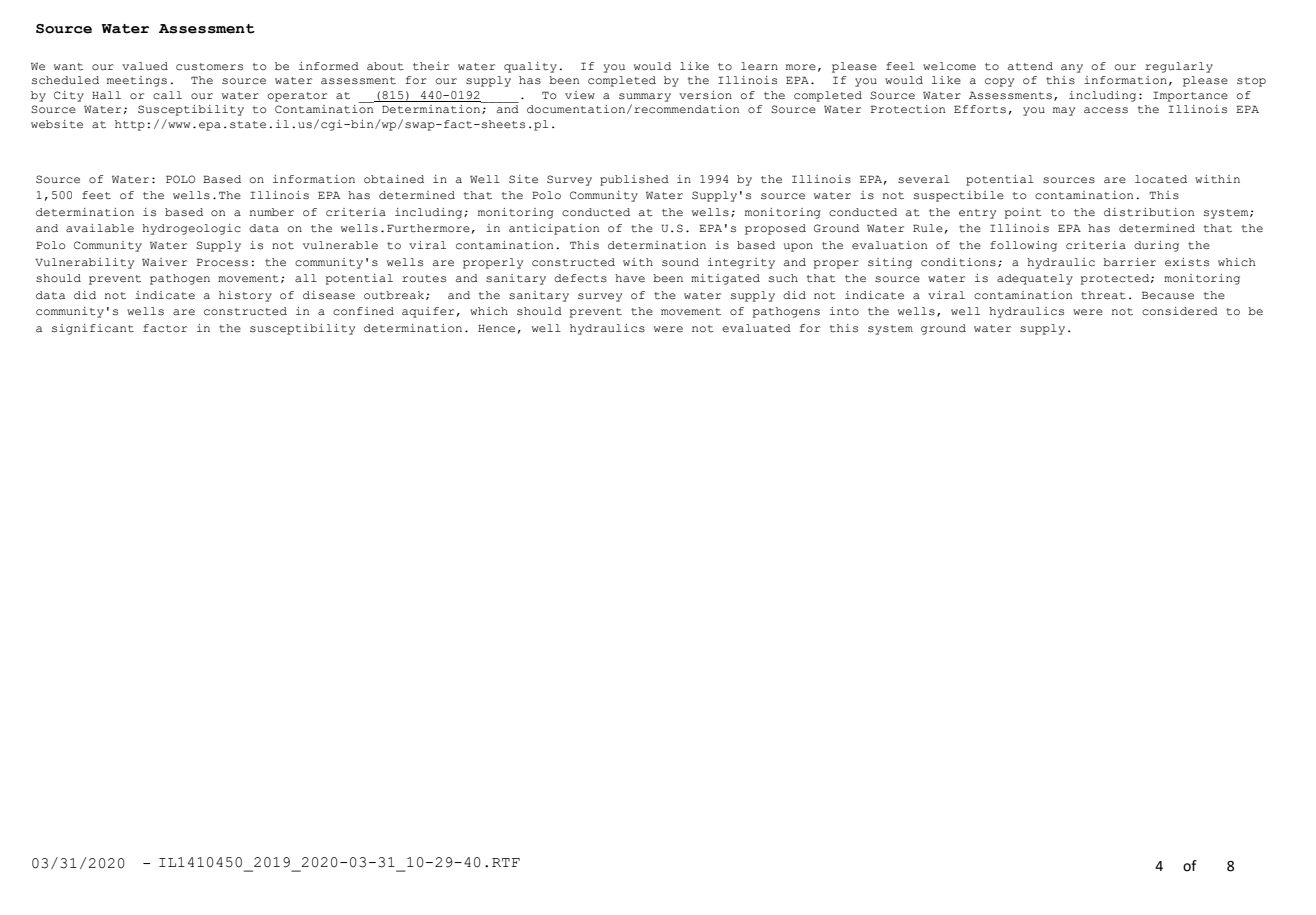 This document has height=915, width=1316. I want to click on customers, so click(209, 67).
